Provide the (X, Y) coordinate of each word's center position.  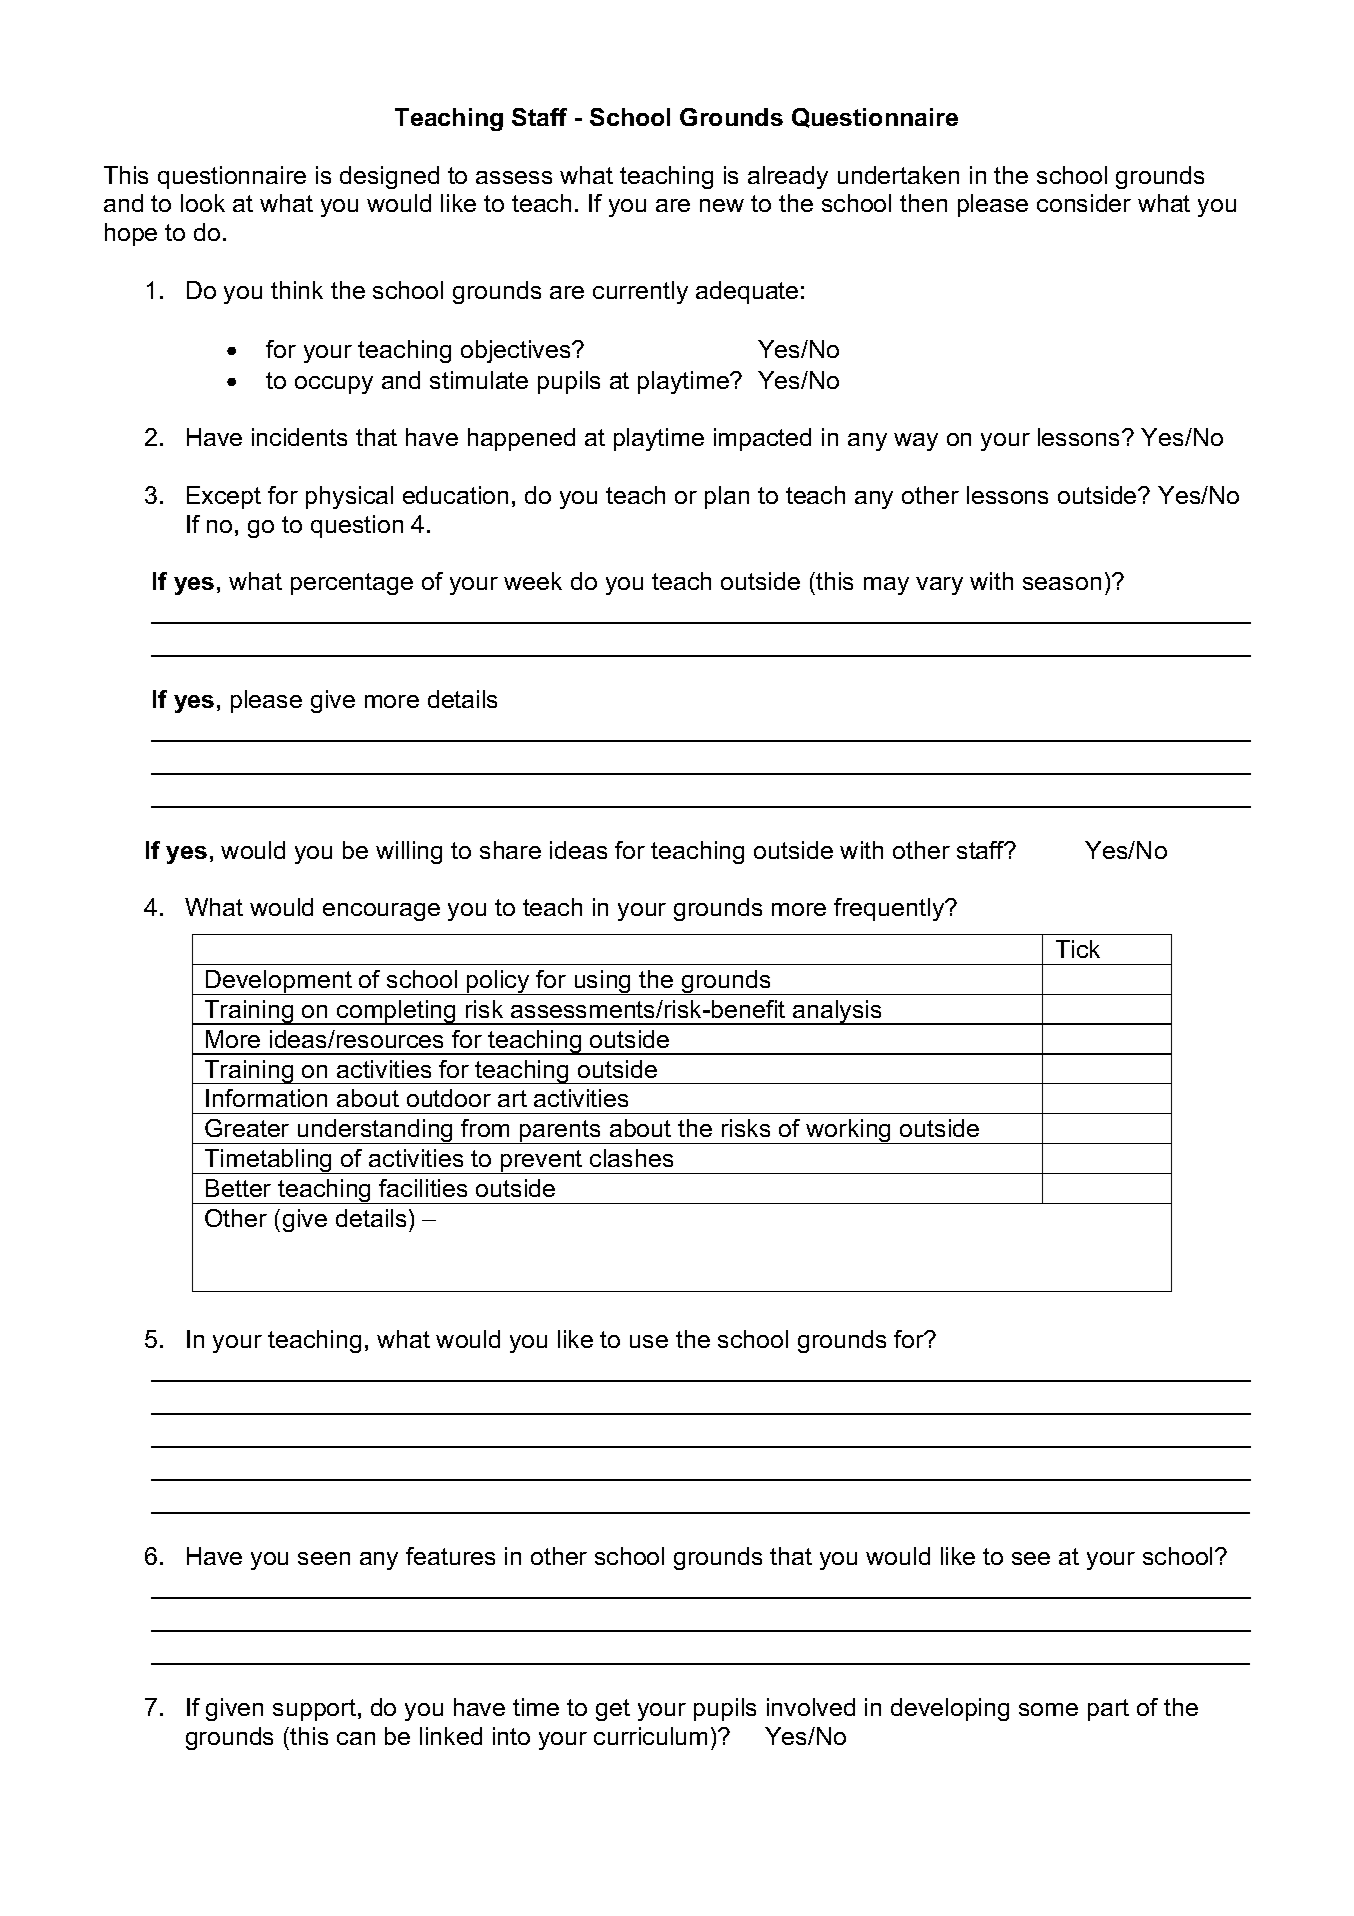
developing (950, 1709)
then (923, 203)
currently (640, 292)
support (314, 1710)
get (613, 1710)
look (203, 203)
